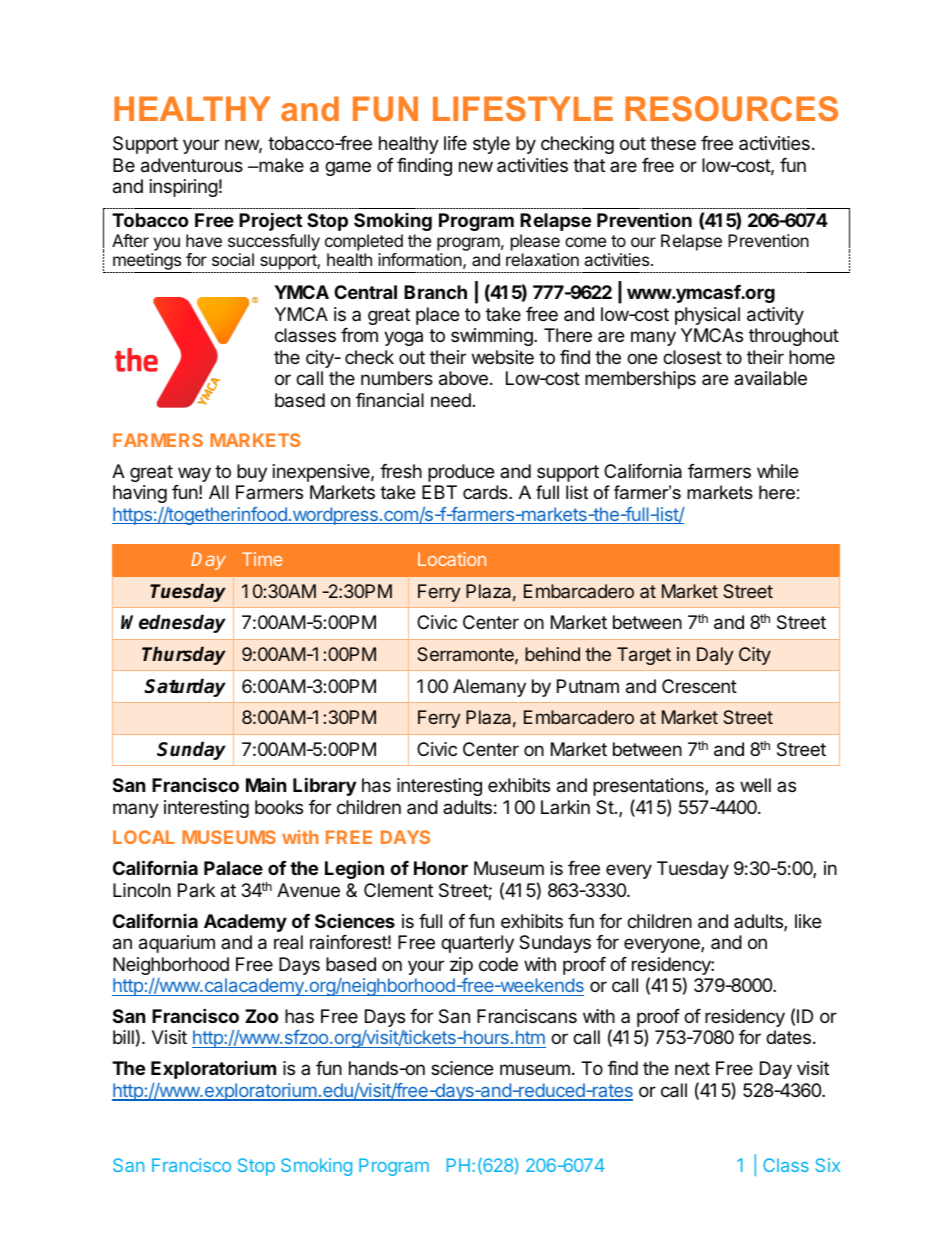 This document has height=1233, width=952. Describe the element at coordinates (192, 165) in the document. I see `adventurous` at that location.
